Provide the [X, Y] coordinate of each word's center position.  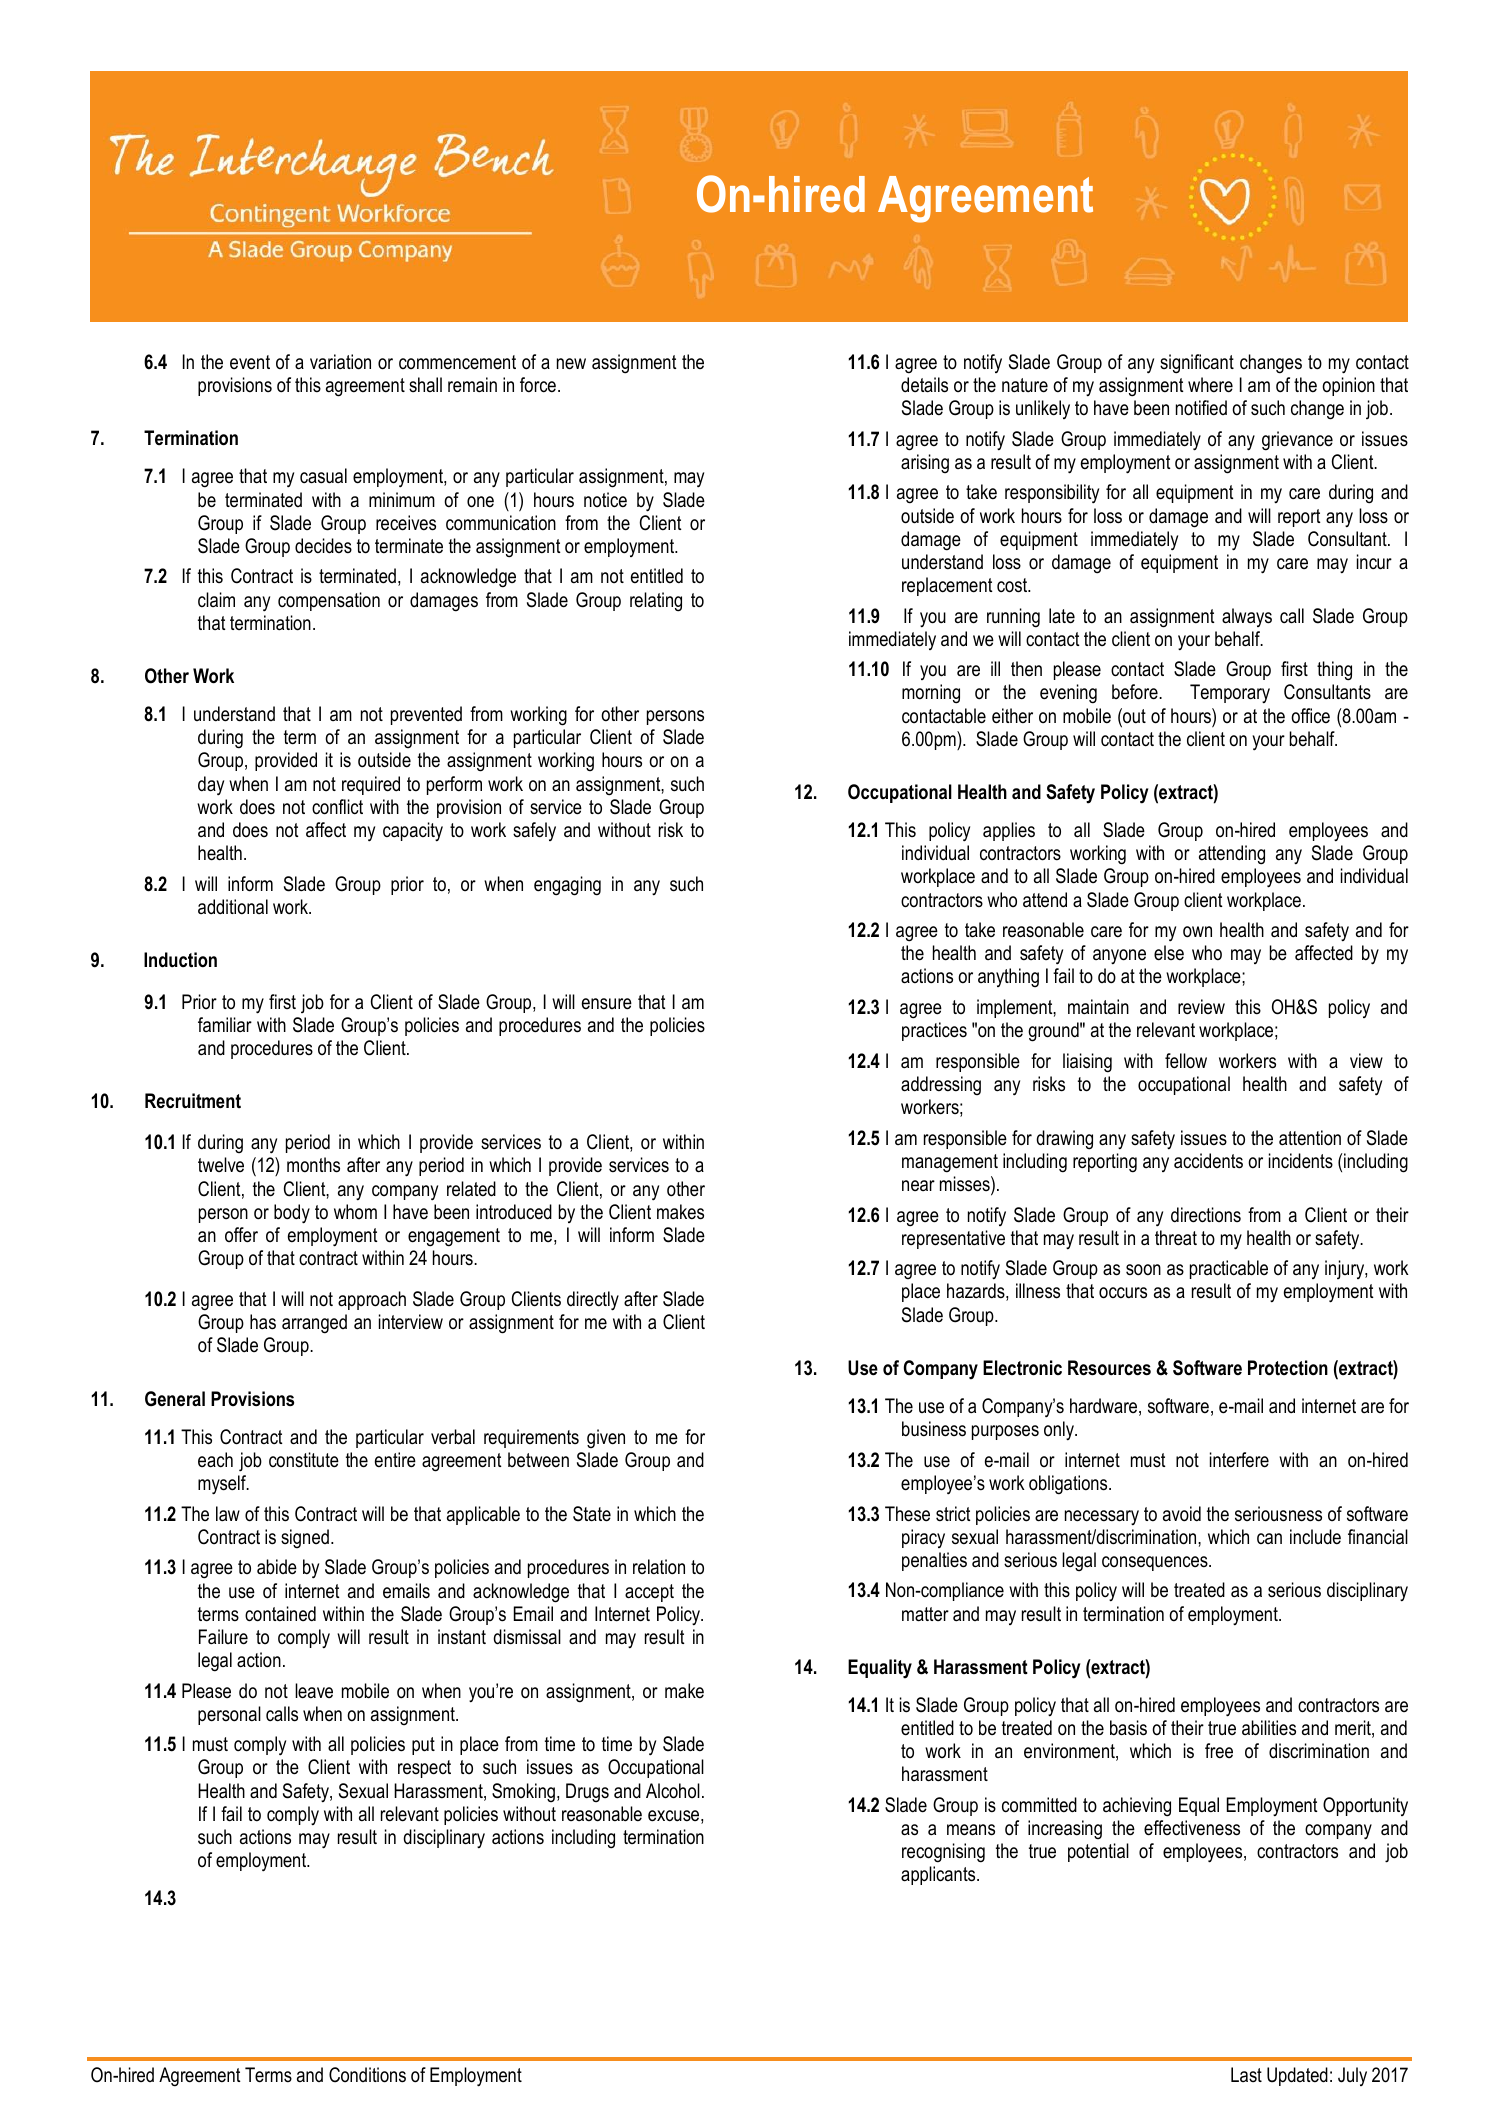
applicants [939, 1875]
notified [1201, 408]
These [907, 1514]
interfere [1239, 1460]
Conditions [367, 2075]
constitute [304, 1460]
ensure [607, 1004]
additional [233, 907]
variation [340, 362]
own [1197, 932]
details [924, 385]
